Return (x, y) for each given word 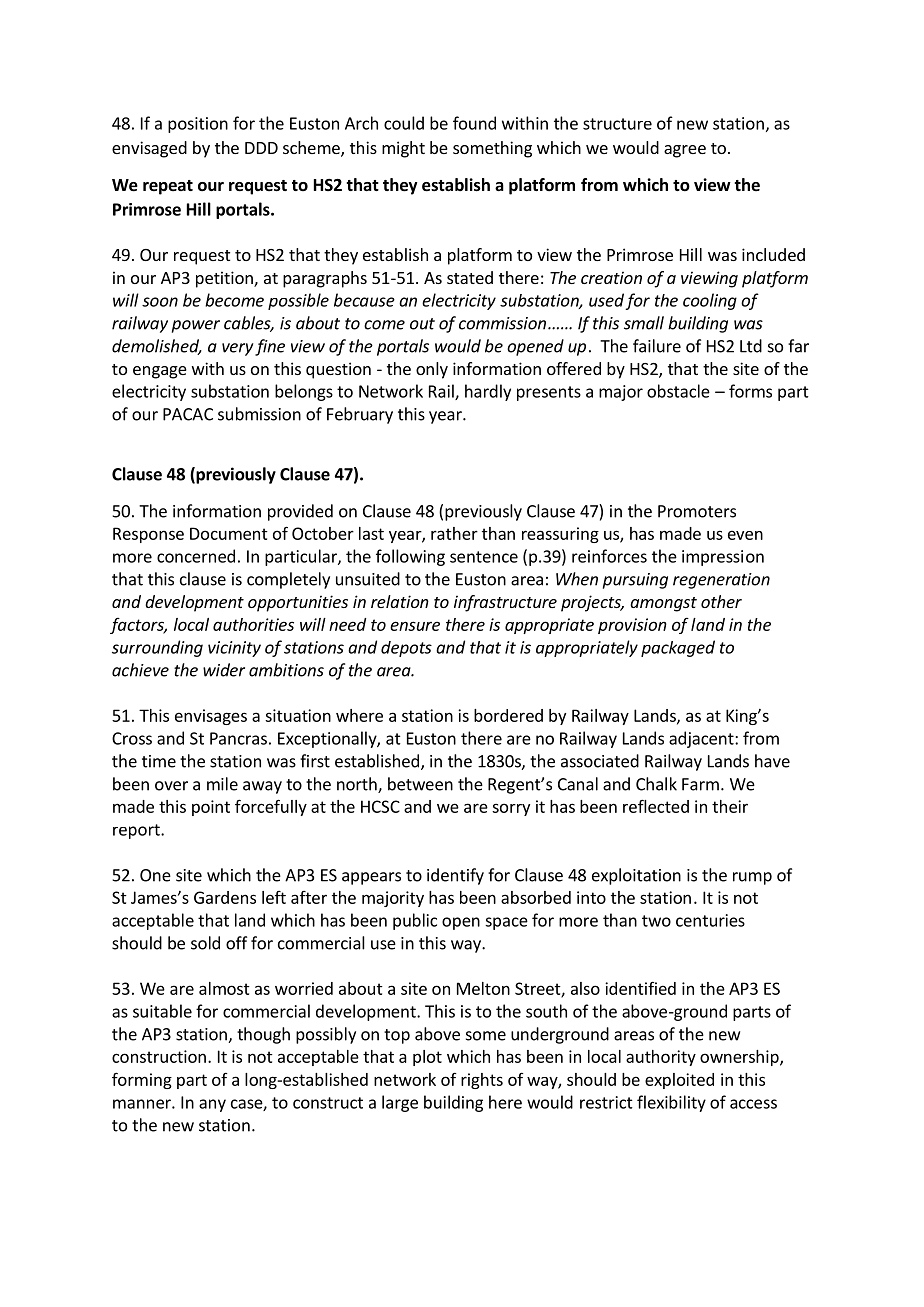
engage (160, 372)
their (730, 806)
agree (685, 151)
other (721, 601)
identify (455, 876)
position (198, 125)
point (211, 808)
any (212, 1105)
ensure (415, 626)
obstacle (678, 391)
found (474, 123)
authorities (253, 624)
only (432, 370)
